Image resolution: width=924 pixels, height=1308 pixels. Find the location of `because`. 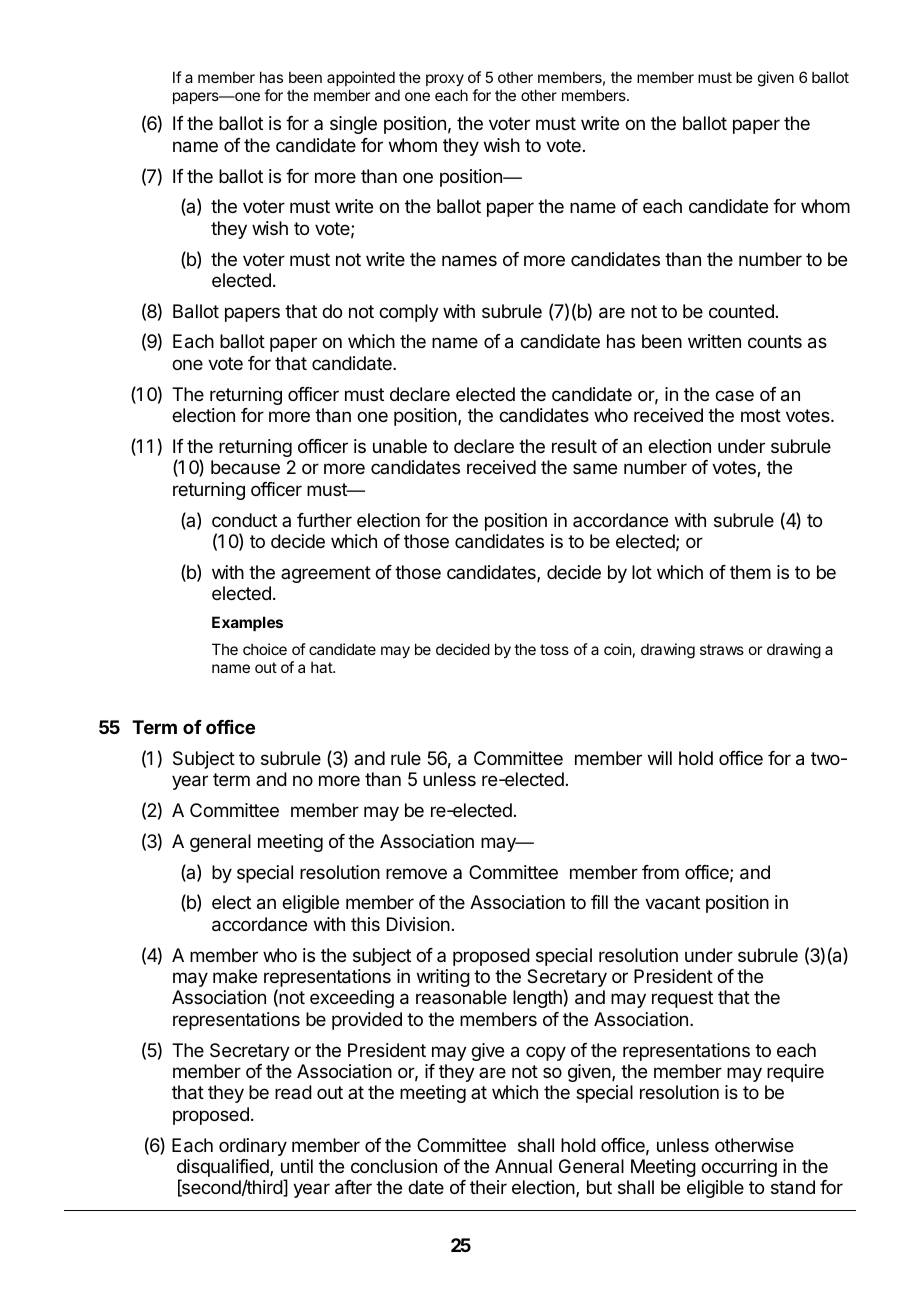

because is located at coordinates (245, 467).
